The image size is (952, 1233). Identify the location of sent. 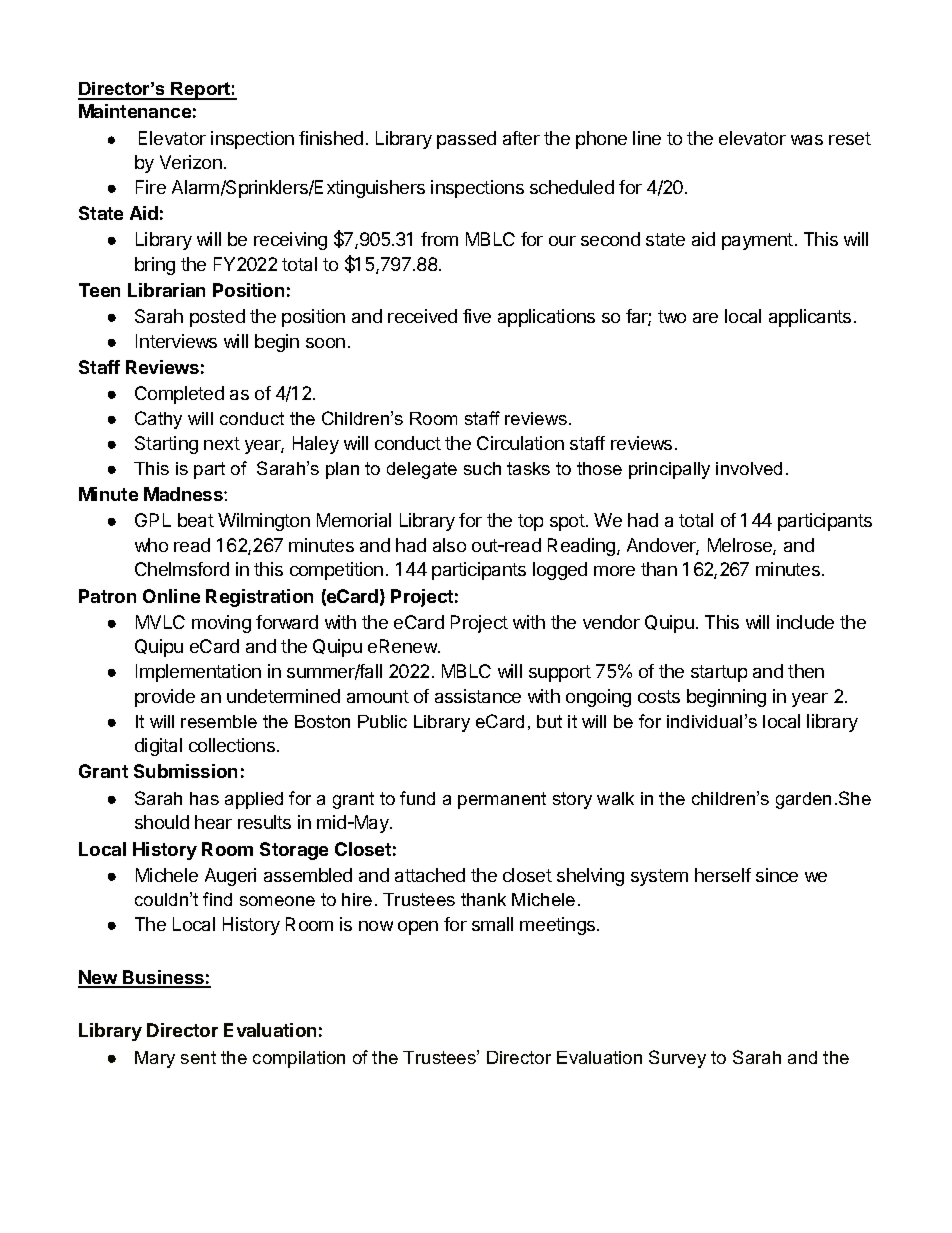
(198, 1057).
